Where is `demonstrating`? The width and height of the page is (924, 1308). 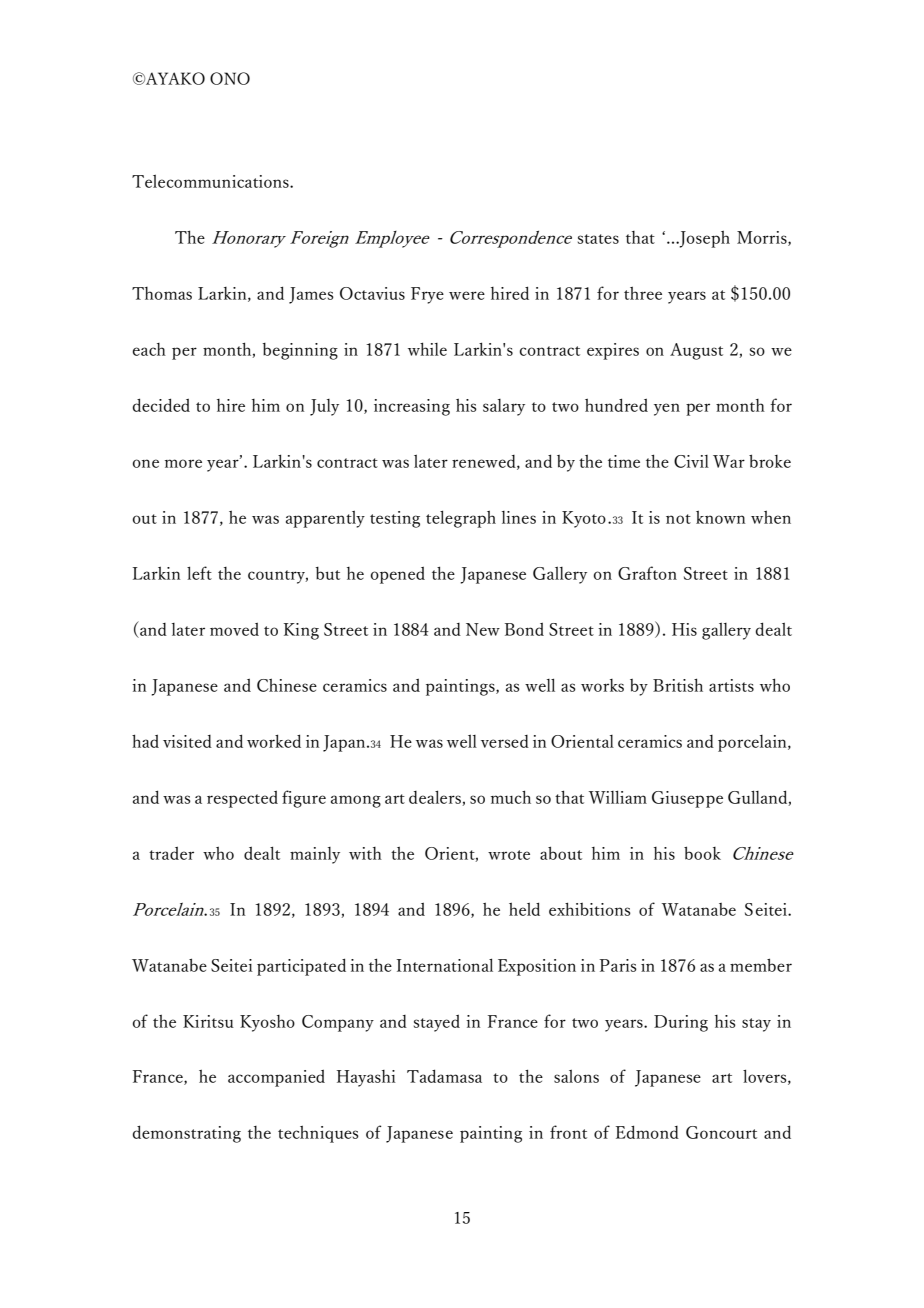 demonstrating is located at coordinates (186, 1134).
